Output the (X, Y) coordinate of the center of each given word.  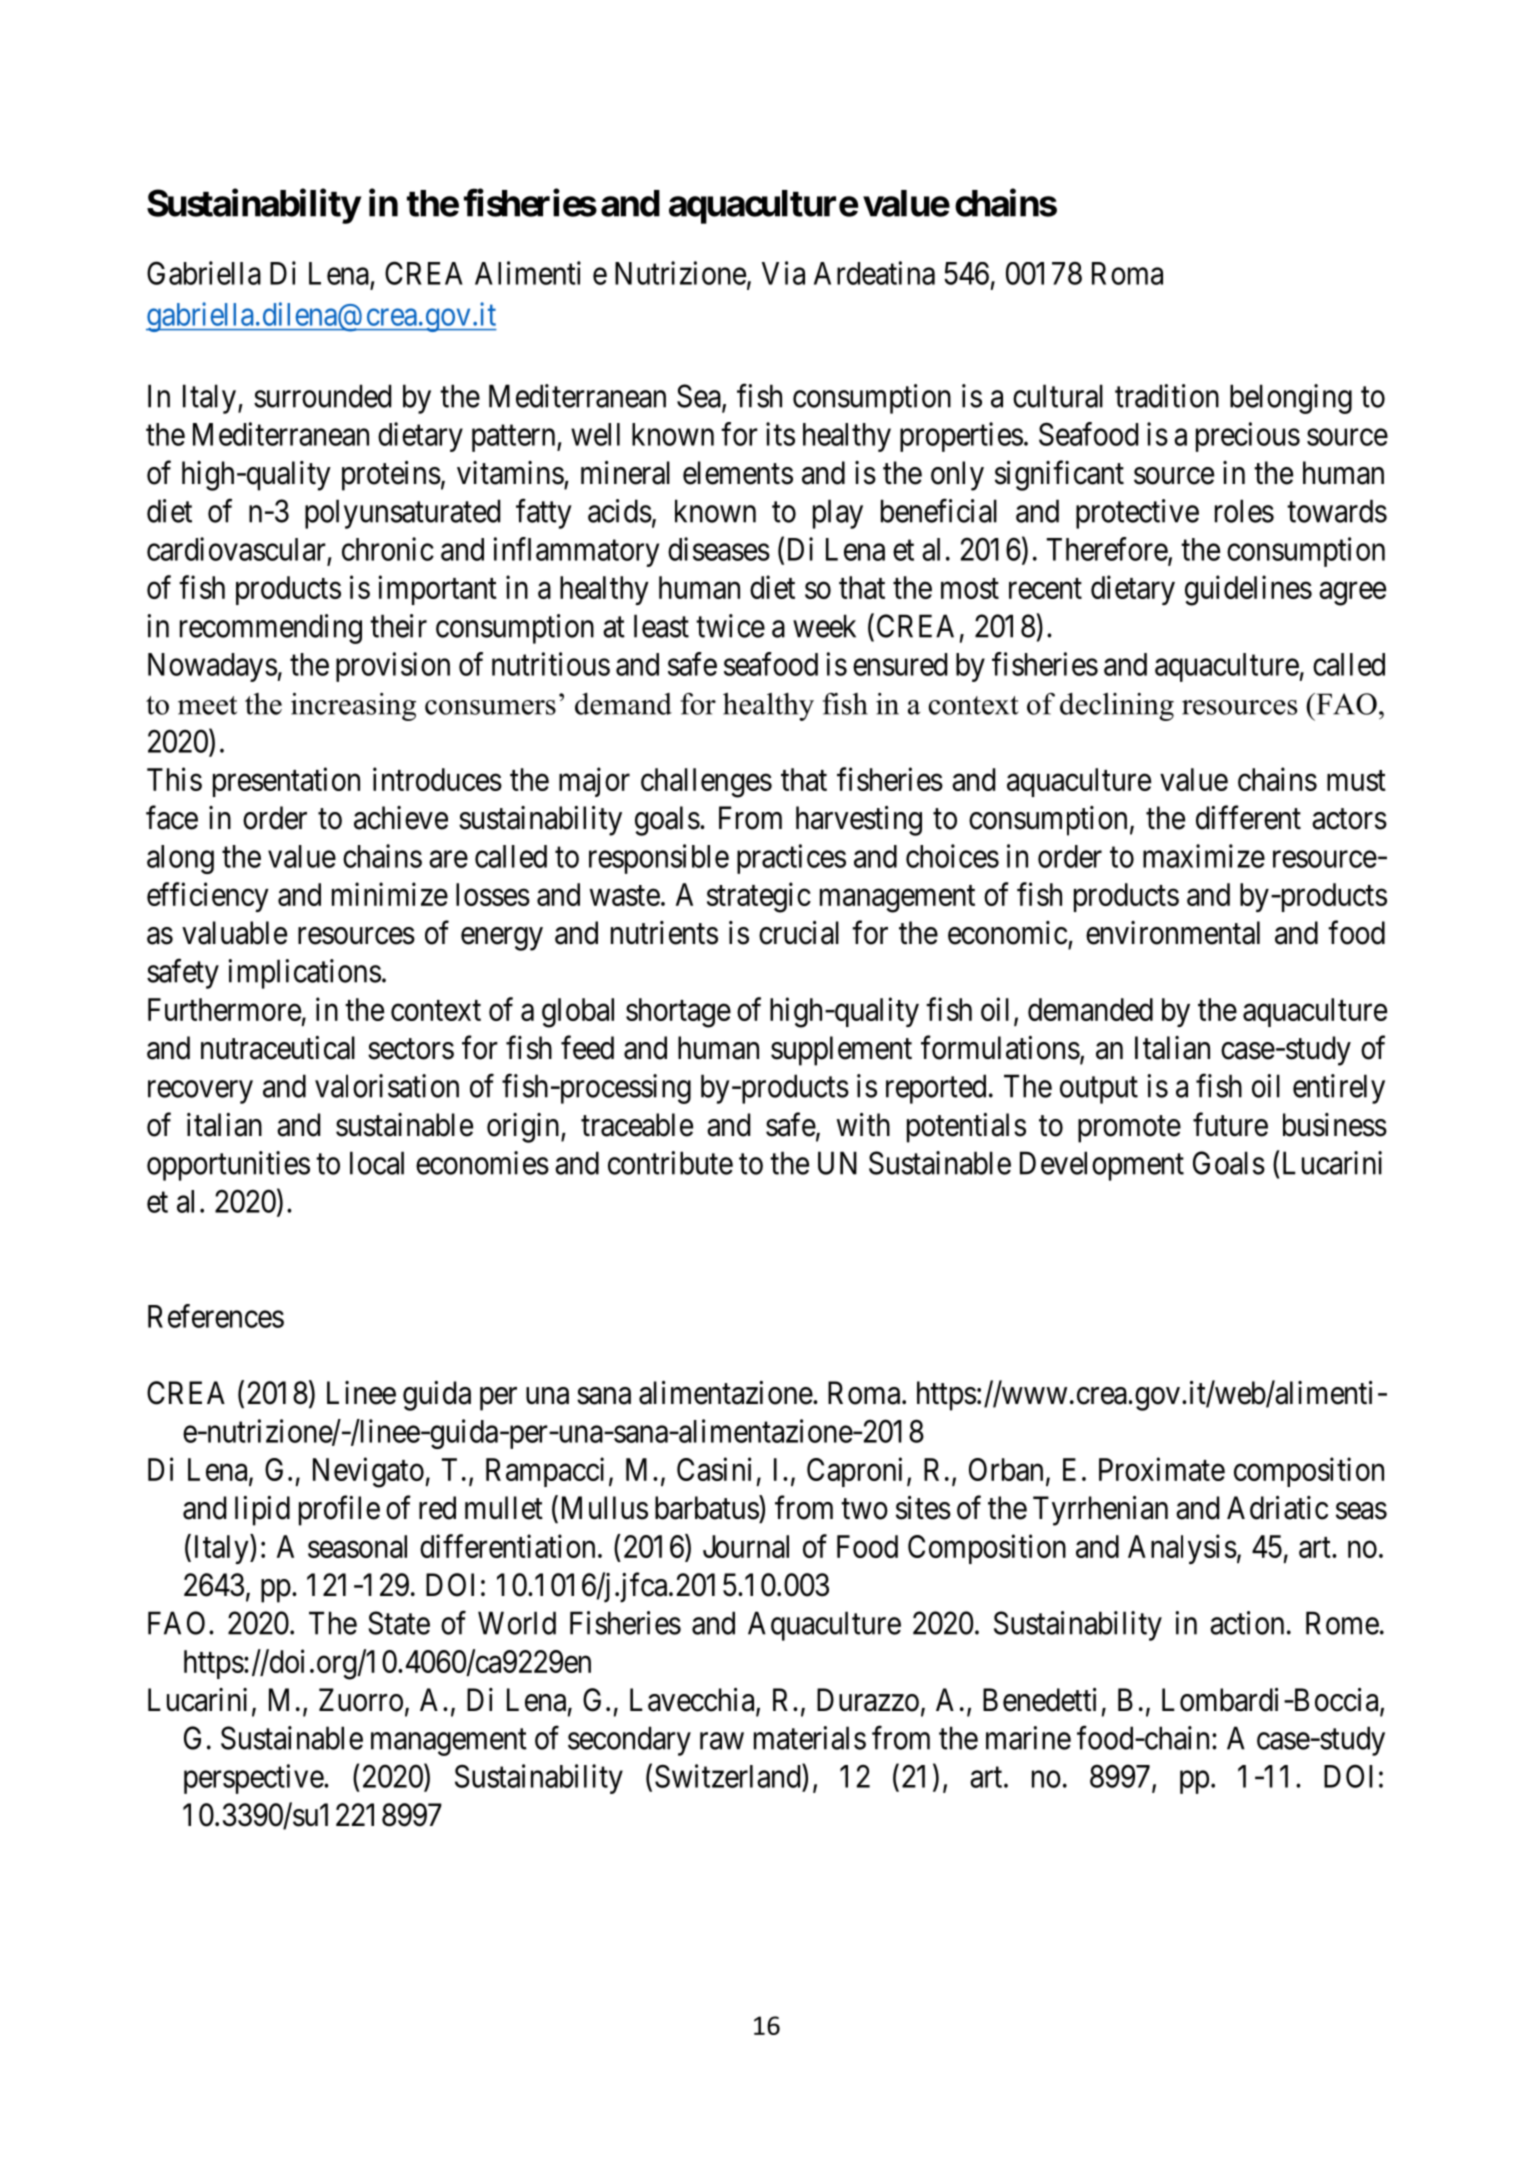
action (1247, 1623)
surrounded (322, 396)
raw (722, 1741)
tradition (1167, 396)
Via (783, 273)
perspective (254, 1779)
